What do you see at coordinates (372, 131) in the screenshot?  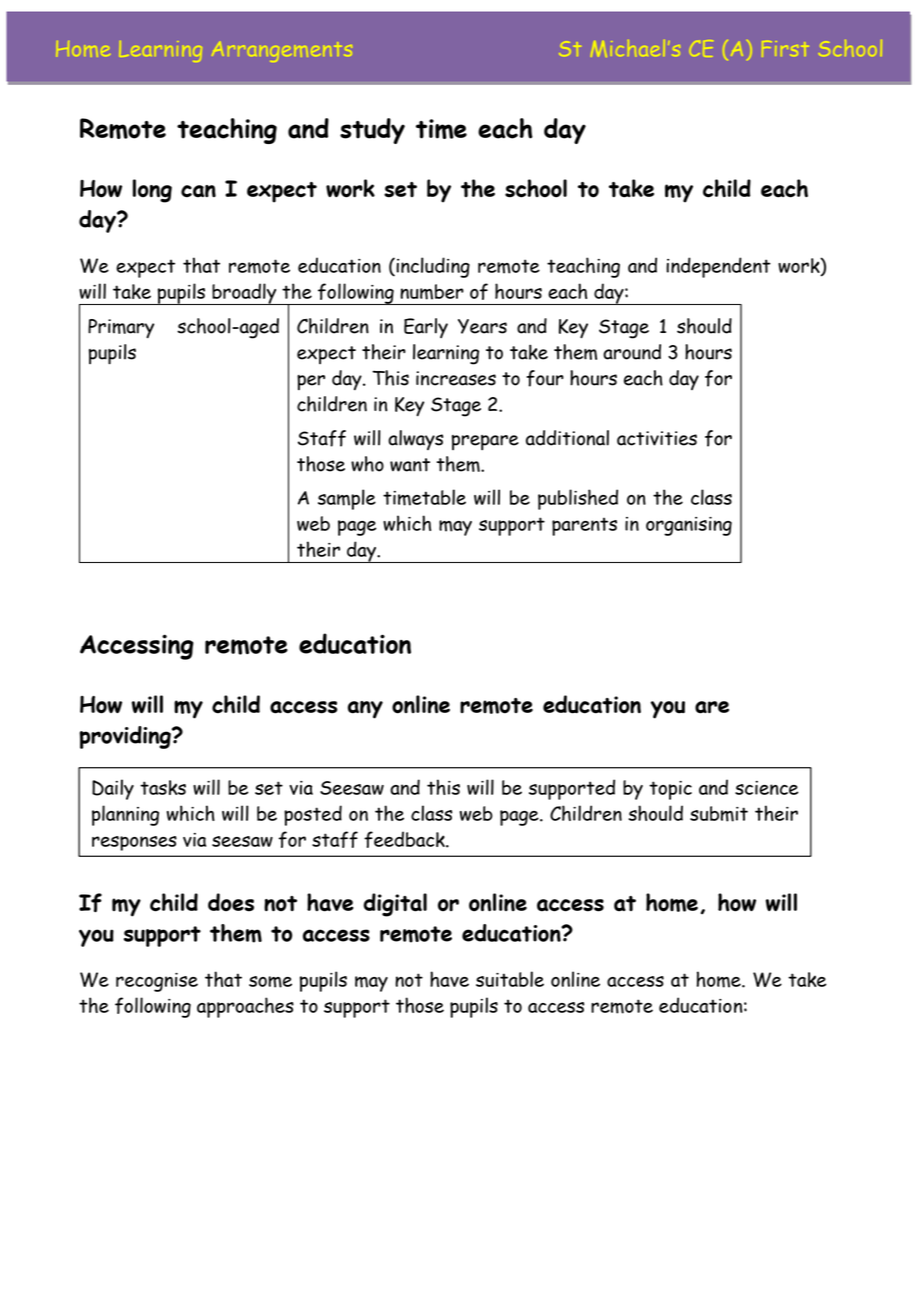 I see `study` at bounding box center [372, 131].
